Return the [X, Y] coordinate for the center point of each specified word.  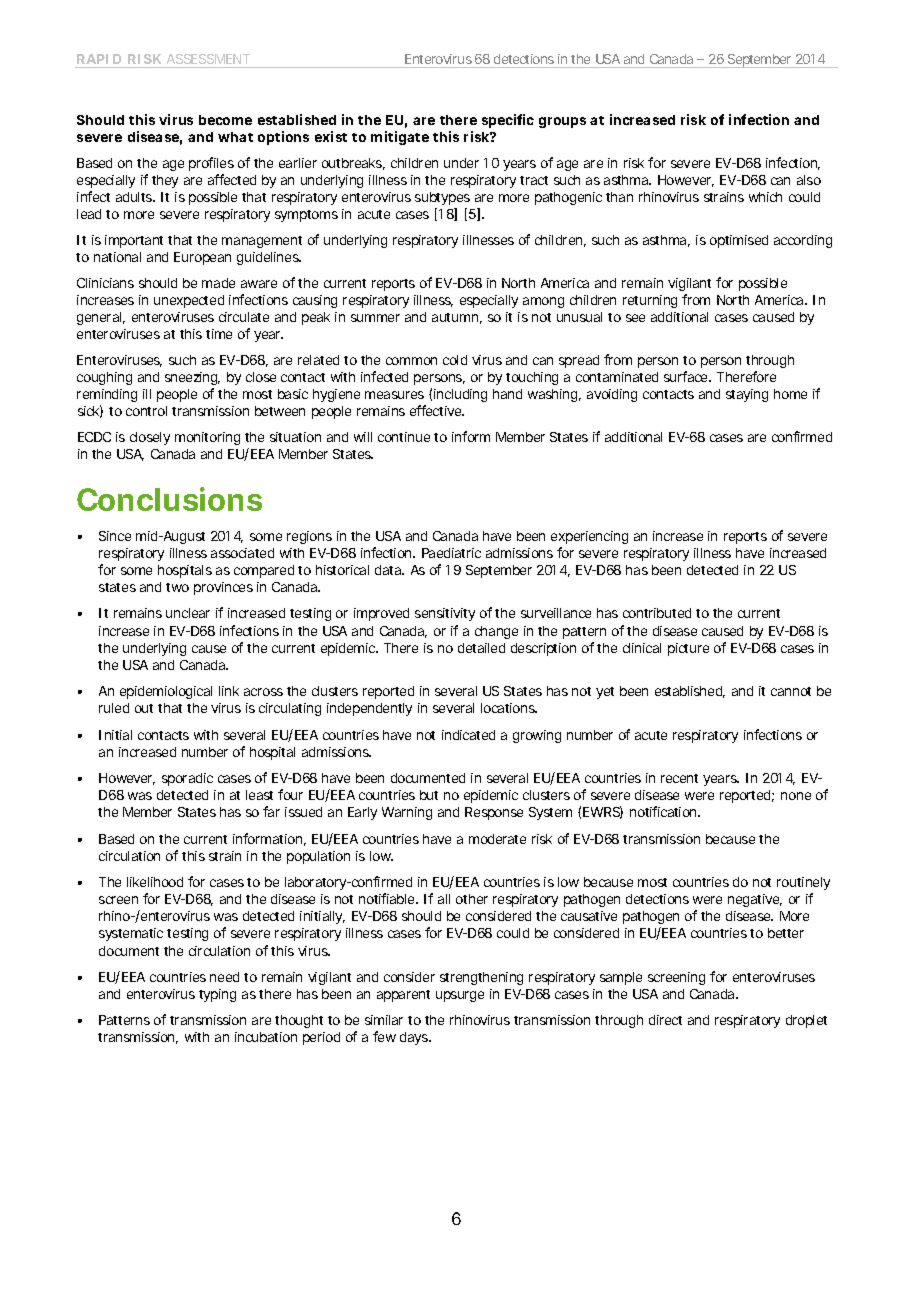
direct [665, 1020]
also [809, 180]
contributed [657, 613]
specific [508, 121]
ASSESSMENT [208, 59]
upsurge [460, 996]
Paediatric [451, 553]
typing [217, 995]
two [177, 587]
